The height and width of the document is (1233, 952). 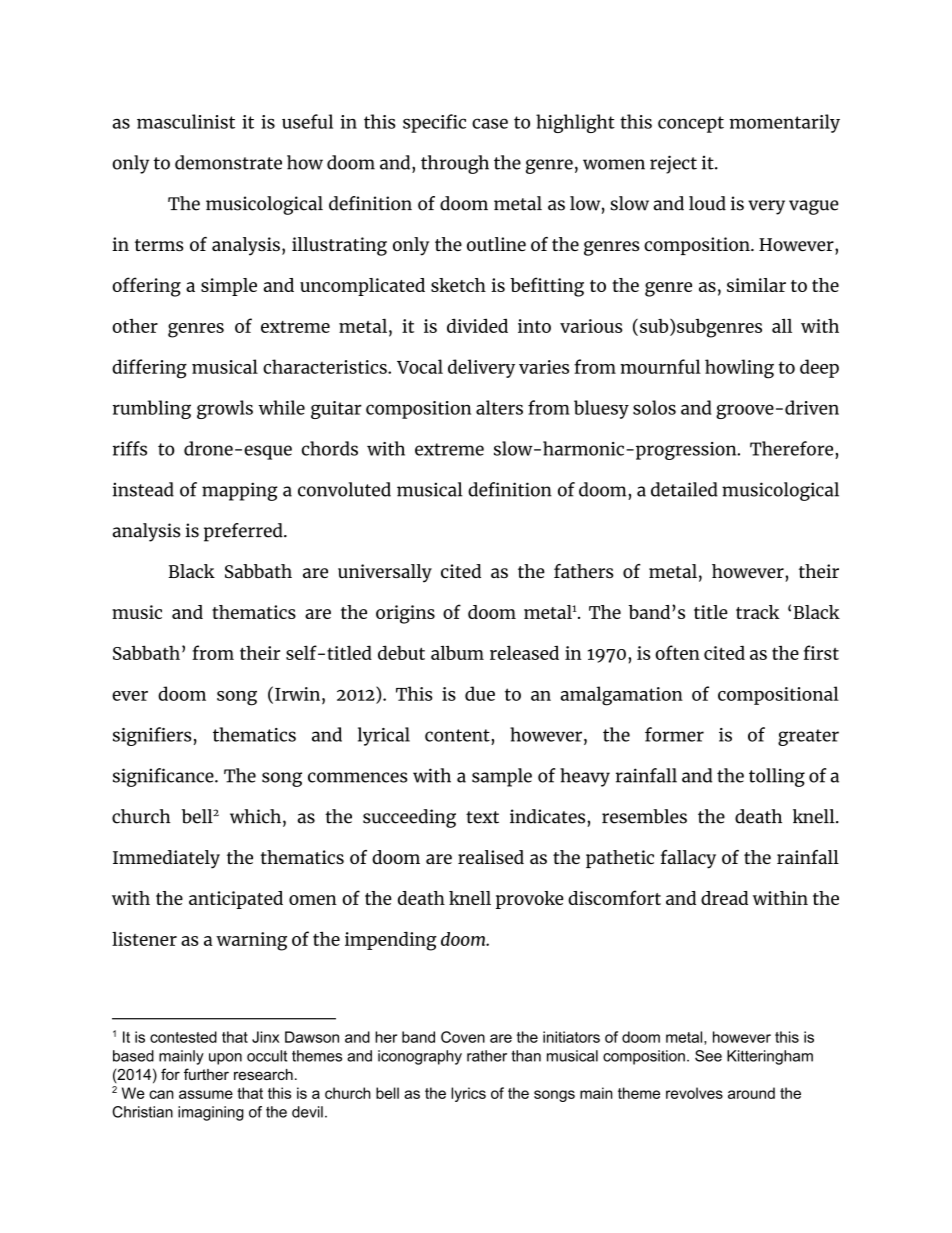 I want to click on through, so click(x=455, y=164).
